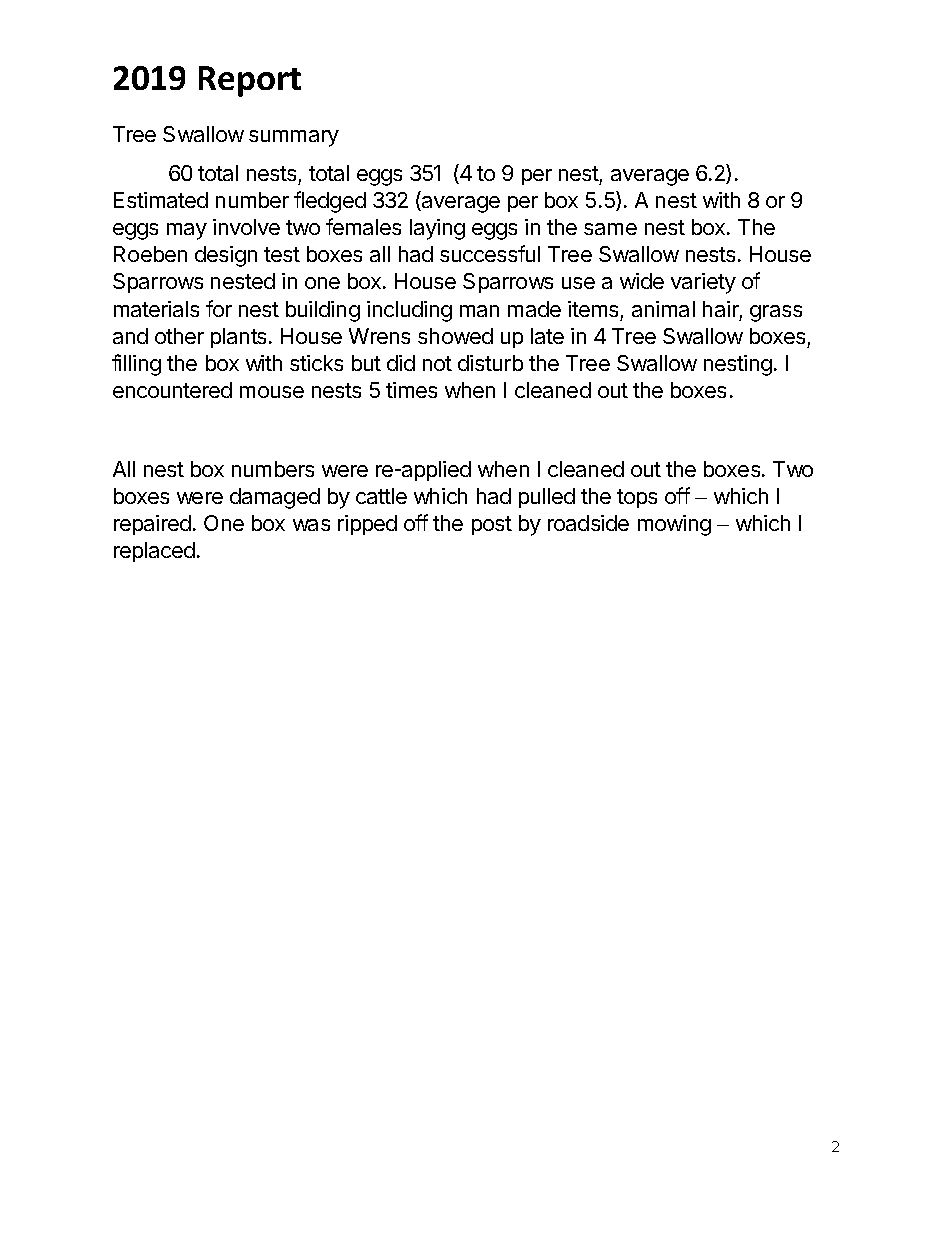  Describe the element at coordinates (152, 525) in the document. I see `repaired` at that location.
